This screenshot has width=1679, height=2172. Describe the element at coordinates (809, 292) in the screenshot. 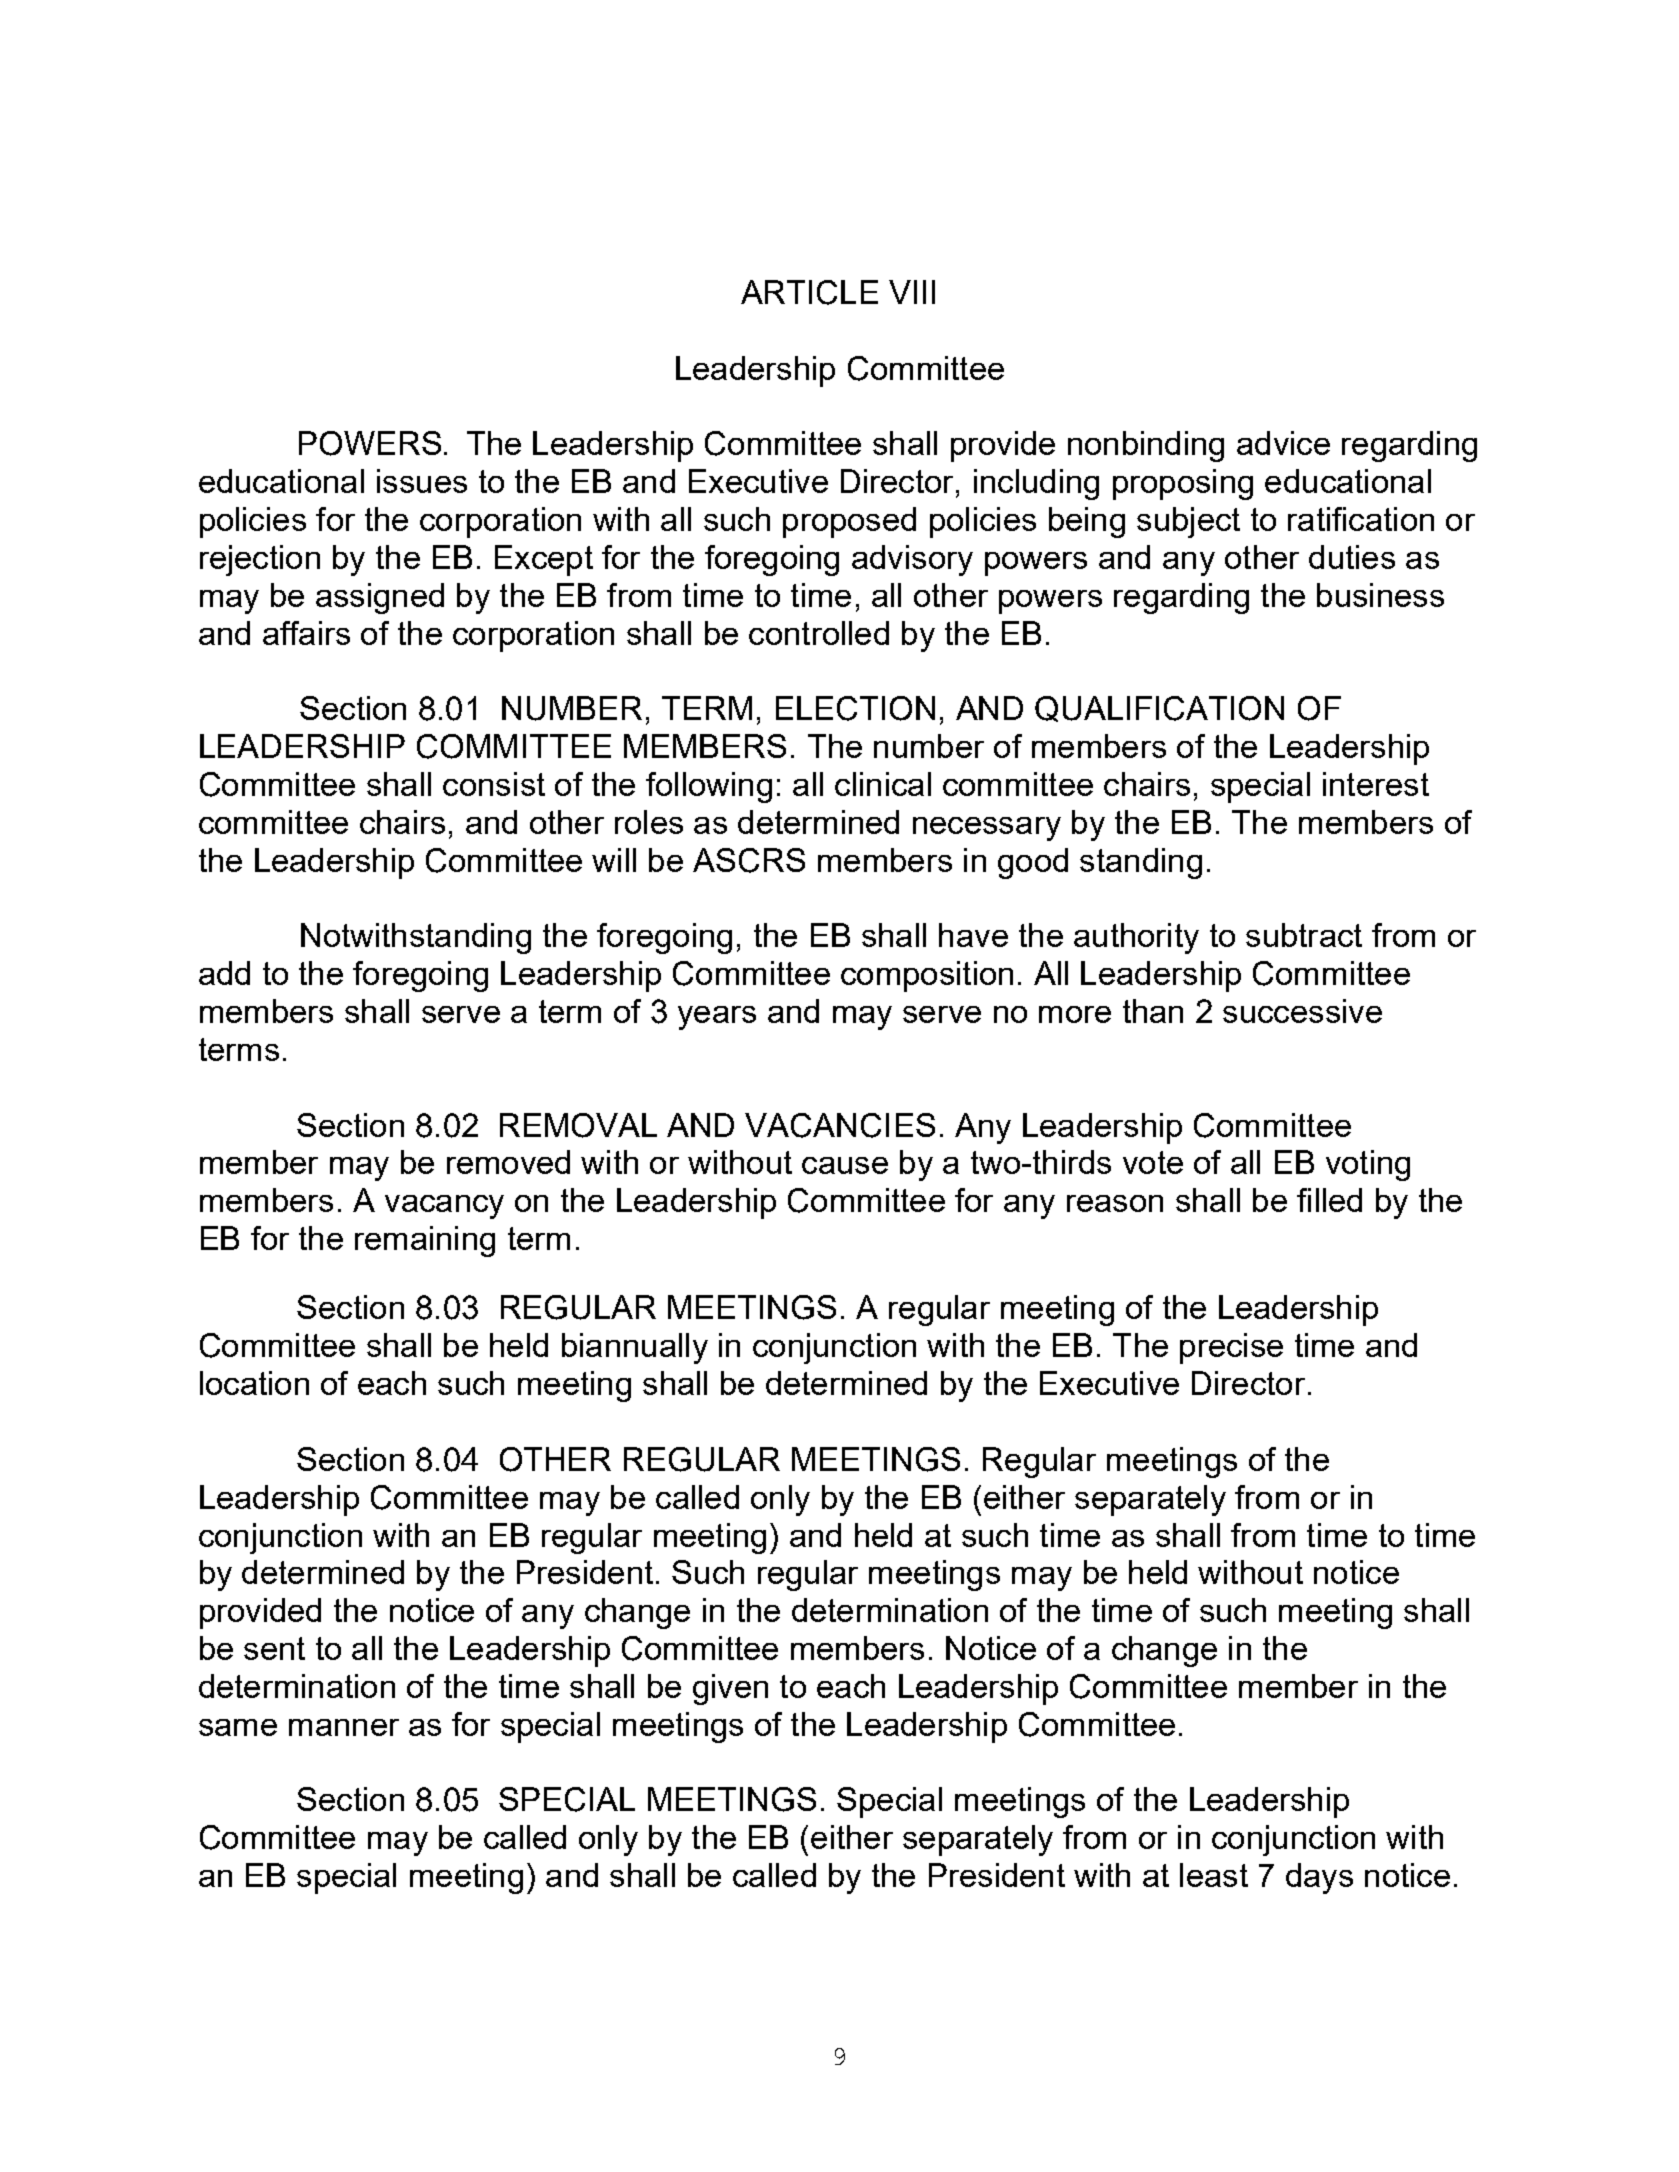

I see `ARTICLE` at that location.
